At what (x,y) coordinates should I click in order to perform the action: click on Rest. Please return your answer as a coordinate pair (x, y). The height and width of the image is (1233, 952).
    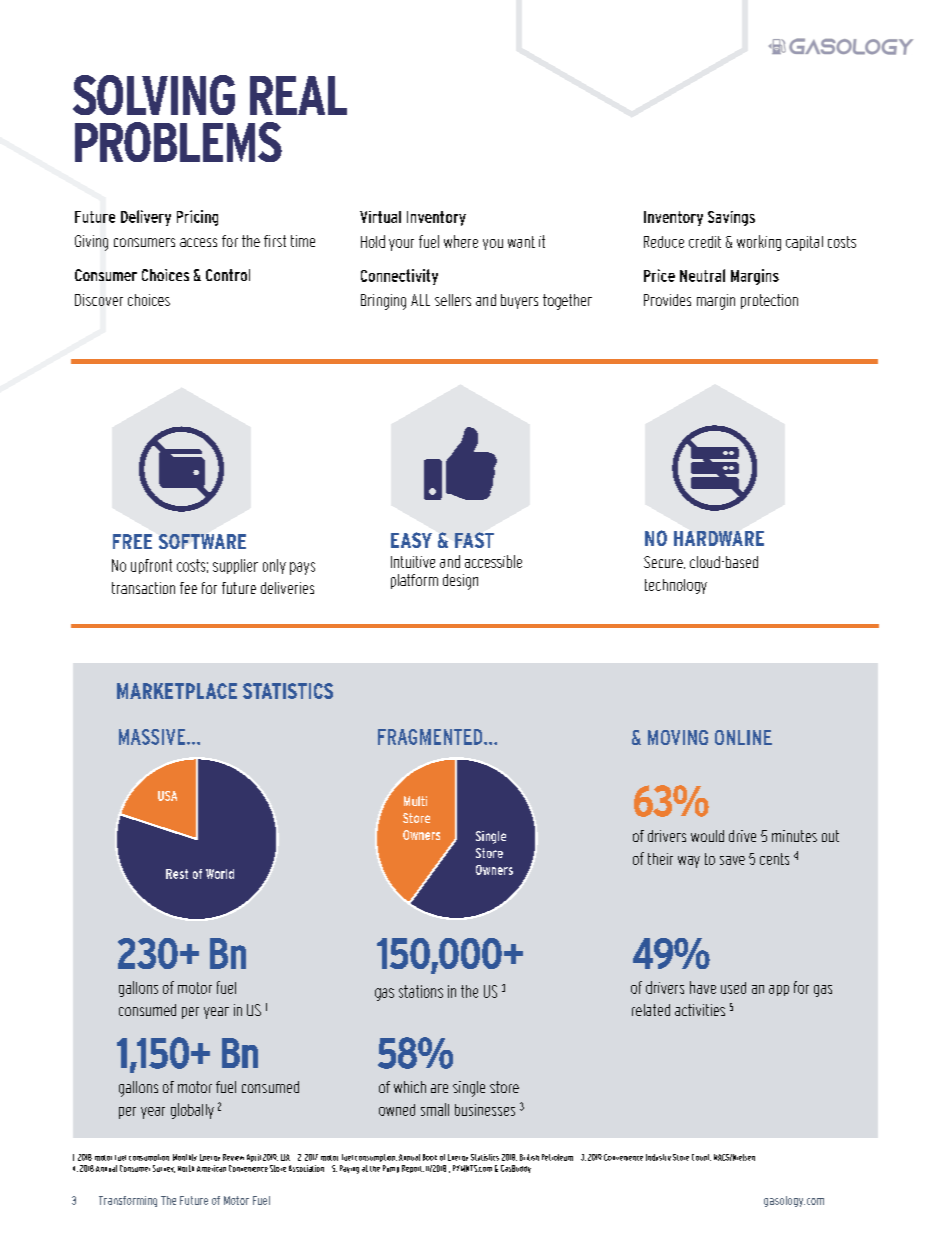
    Looking at the image, I should click on (177, 874).
